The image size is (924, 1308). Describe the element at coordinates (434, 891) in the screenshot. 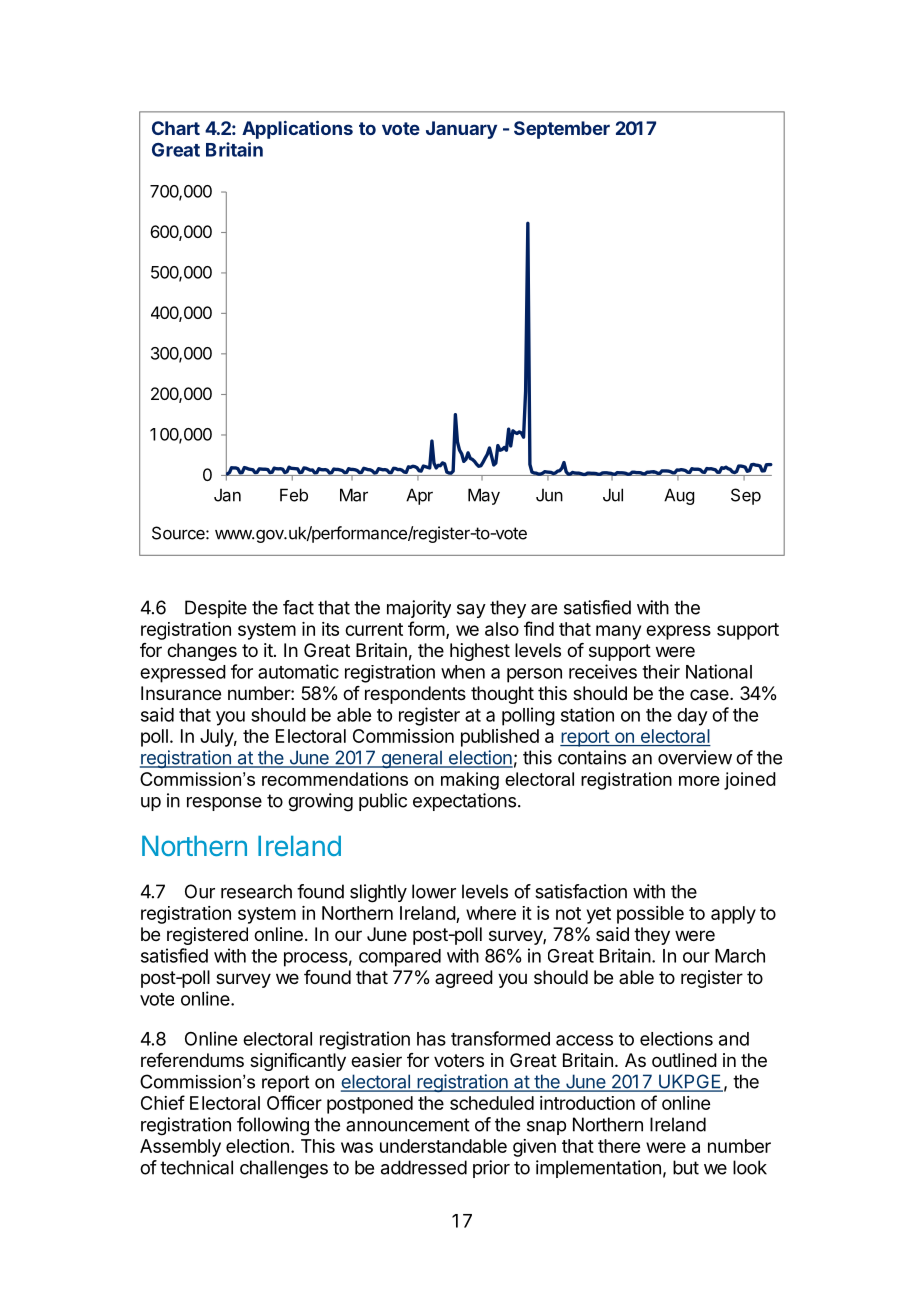

I see `lower` at that location.
